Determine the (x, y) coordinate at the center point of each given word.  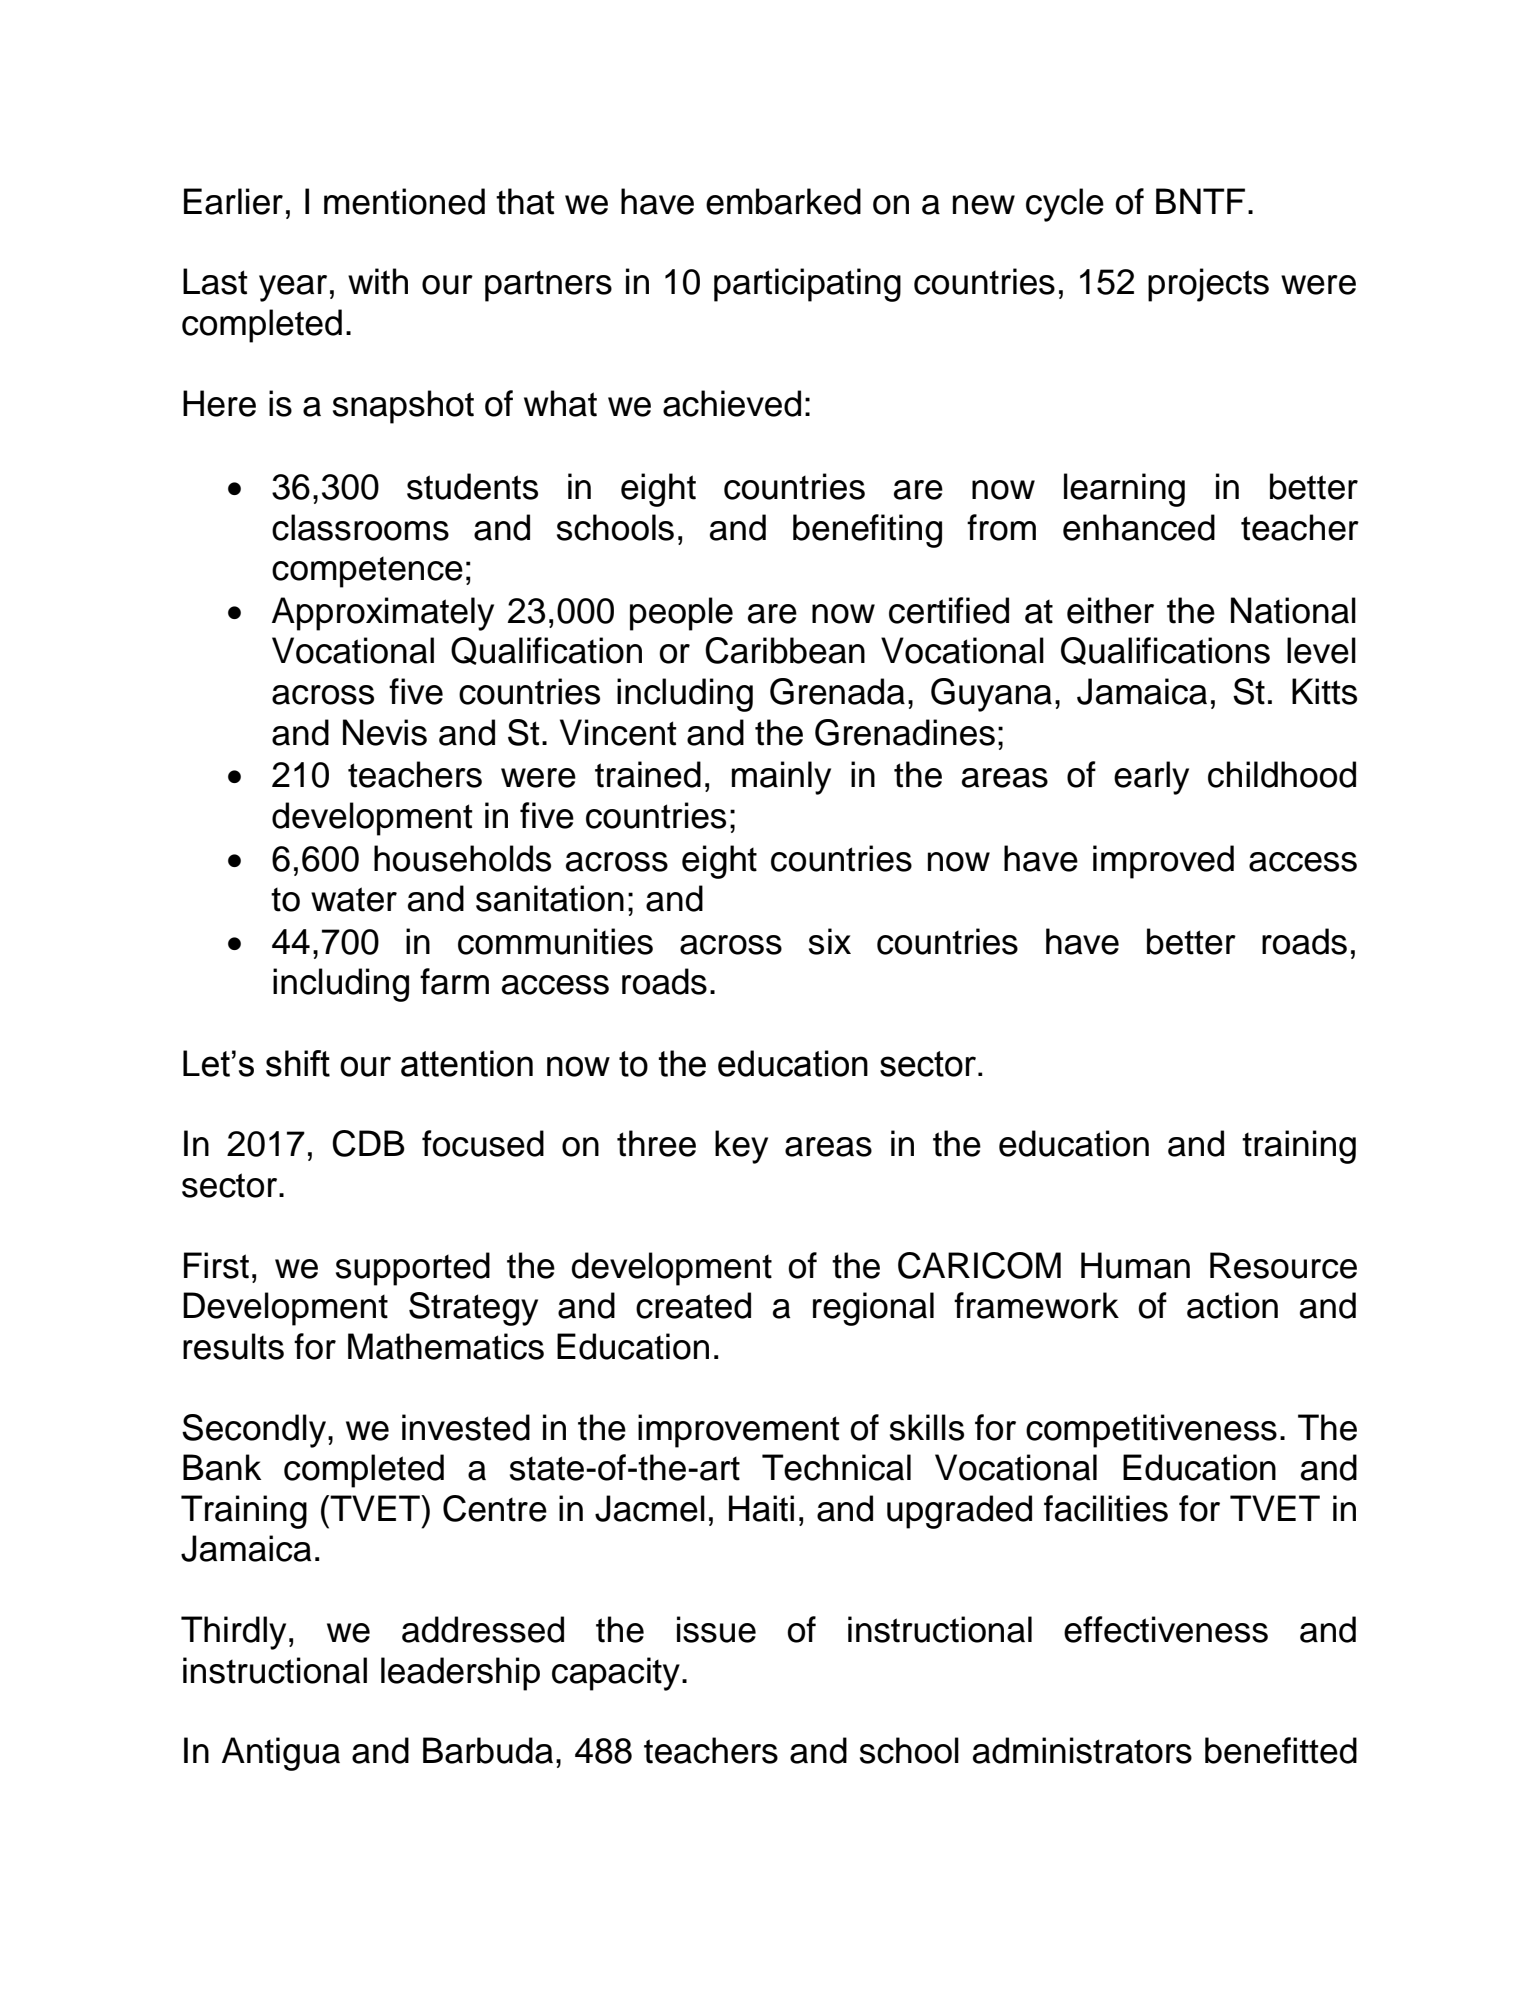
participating (807, 285)
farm (454, 981)
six (830, 941)
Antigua (281, 1754)
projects (1208, 285)
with (378, 281)
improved (1163, 862)
